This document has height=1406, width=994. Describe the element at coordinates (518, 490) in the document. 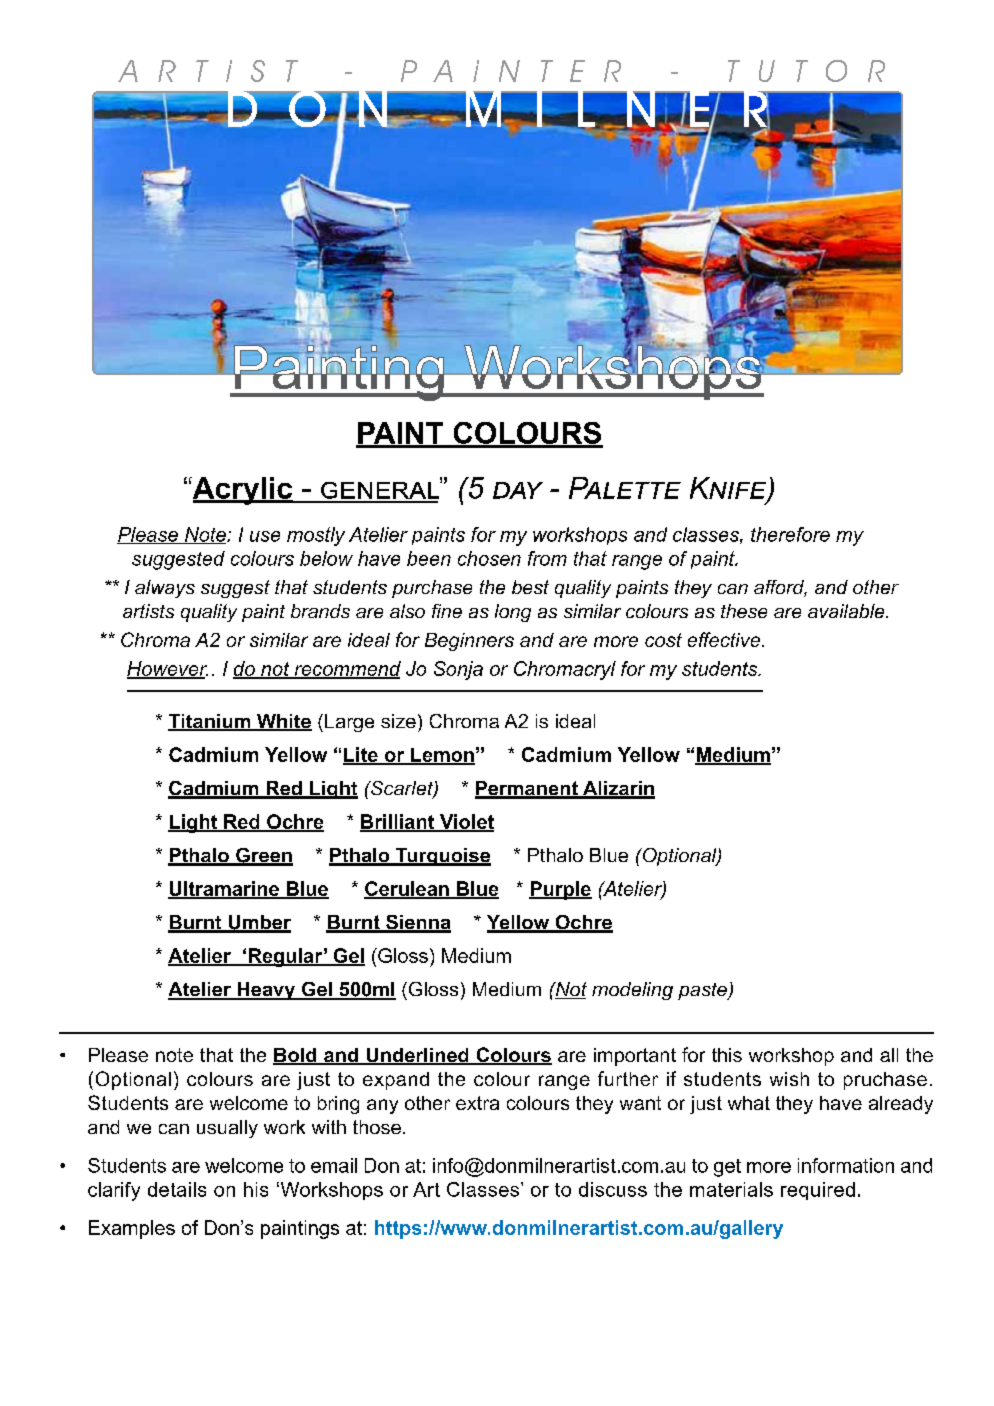

I see `day` at that location.
